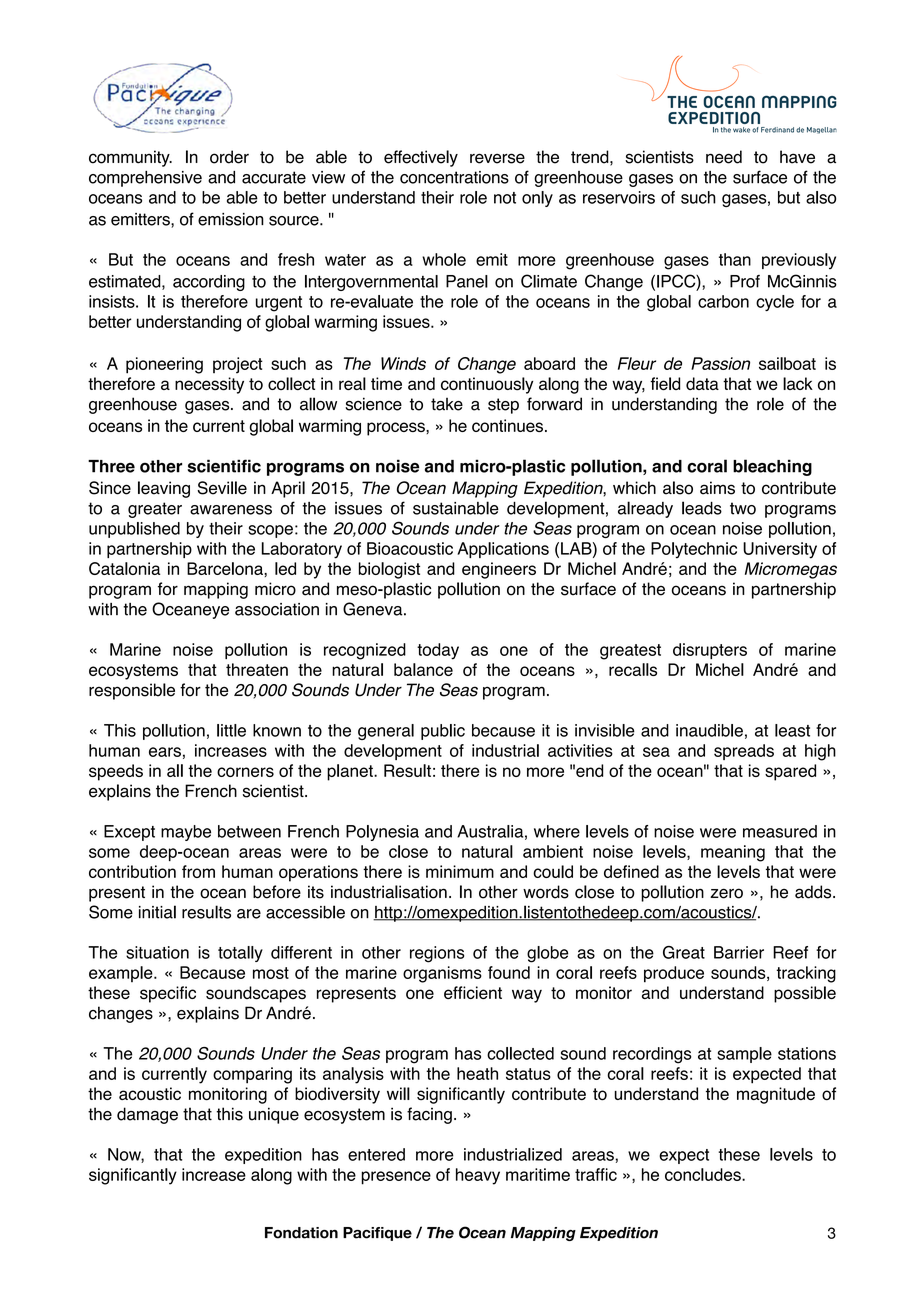 The width and height of the screenshot is (924, 1308). I want to click on threaten, so click(257, 669).
